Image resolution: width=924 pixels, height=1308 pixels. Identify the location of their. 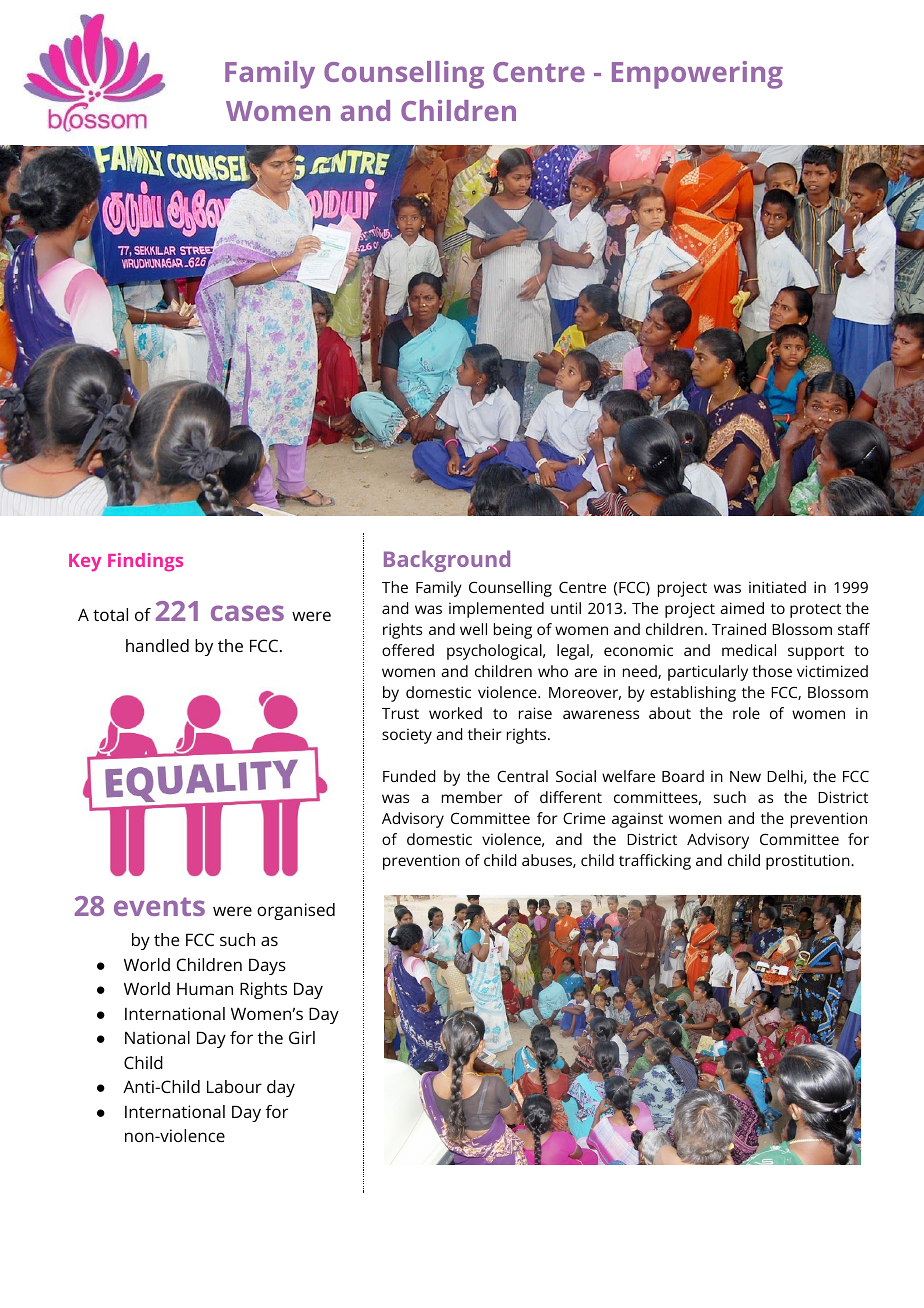
(485, 734).
